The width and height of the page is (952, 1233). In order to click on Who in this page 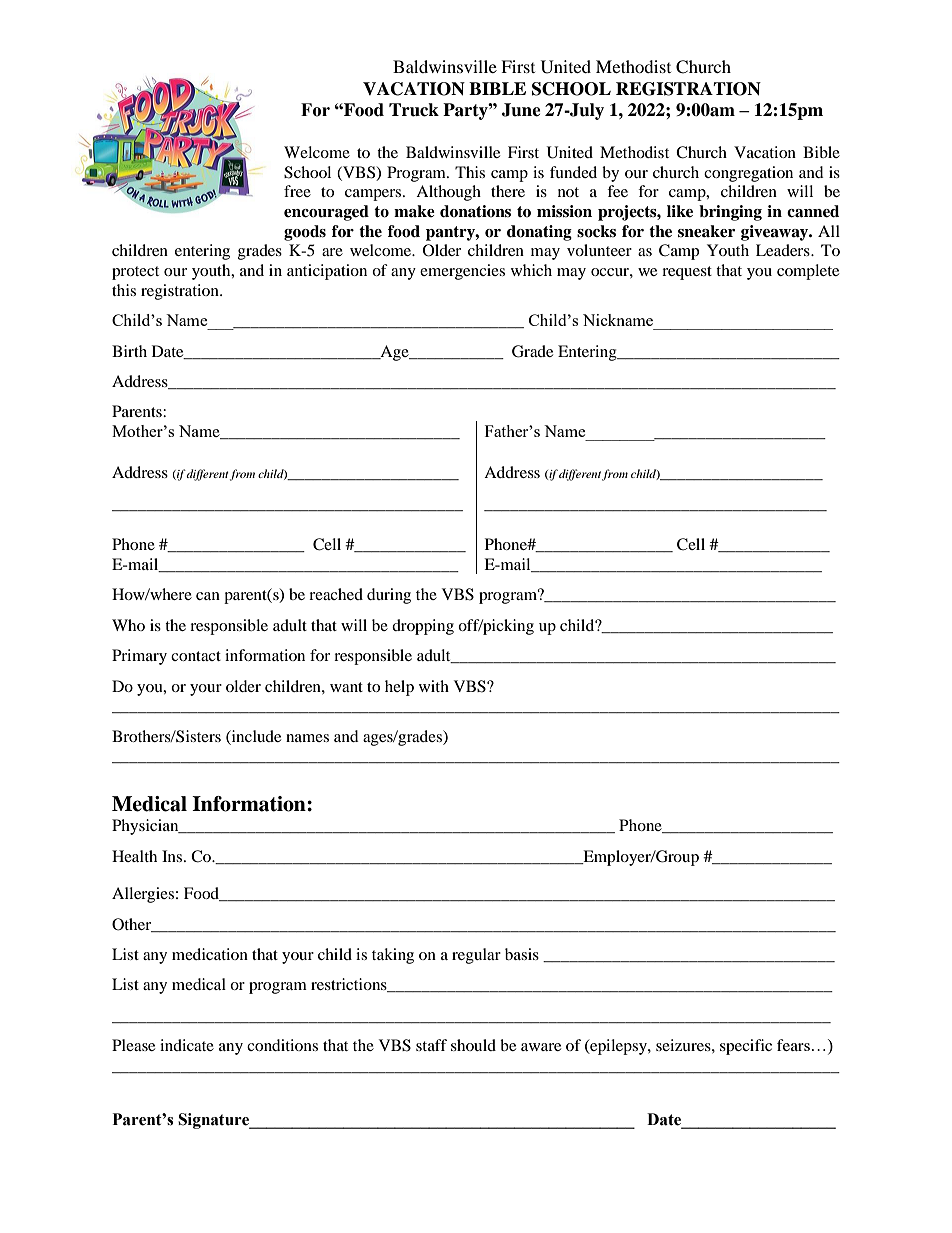, I will do `click(128, 625)`.
